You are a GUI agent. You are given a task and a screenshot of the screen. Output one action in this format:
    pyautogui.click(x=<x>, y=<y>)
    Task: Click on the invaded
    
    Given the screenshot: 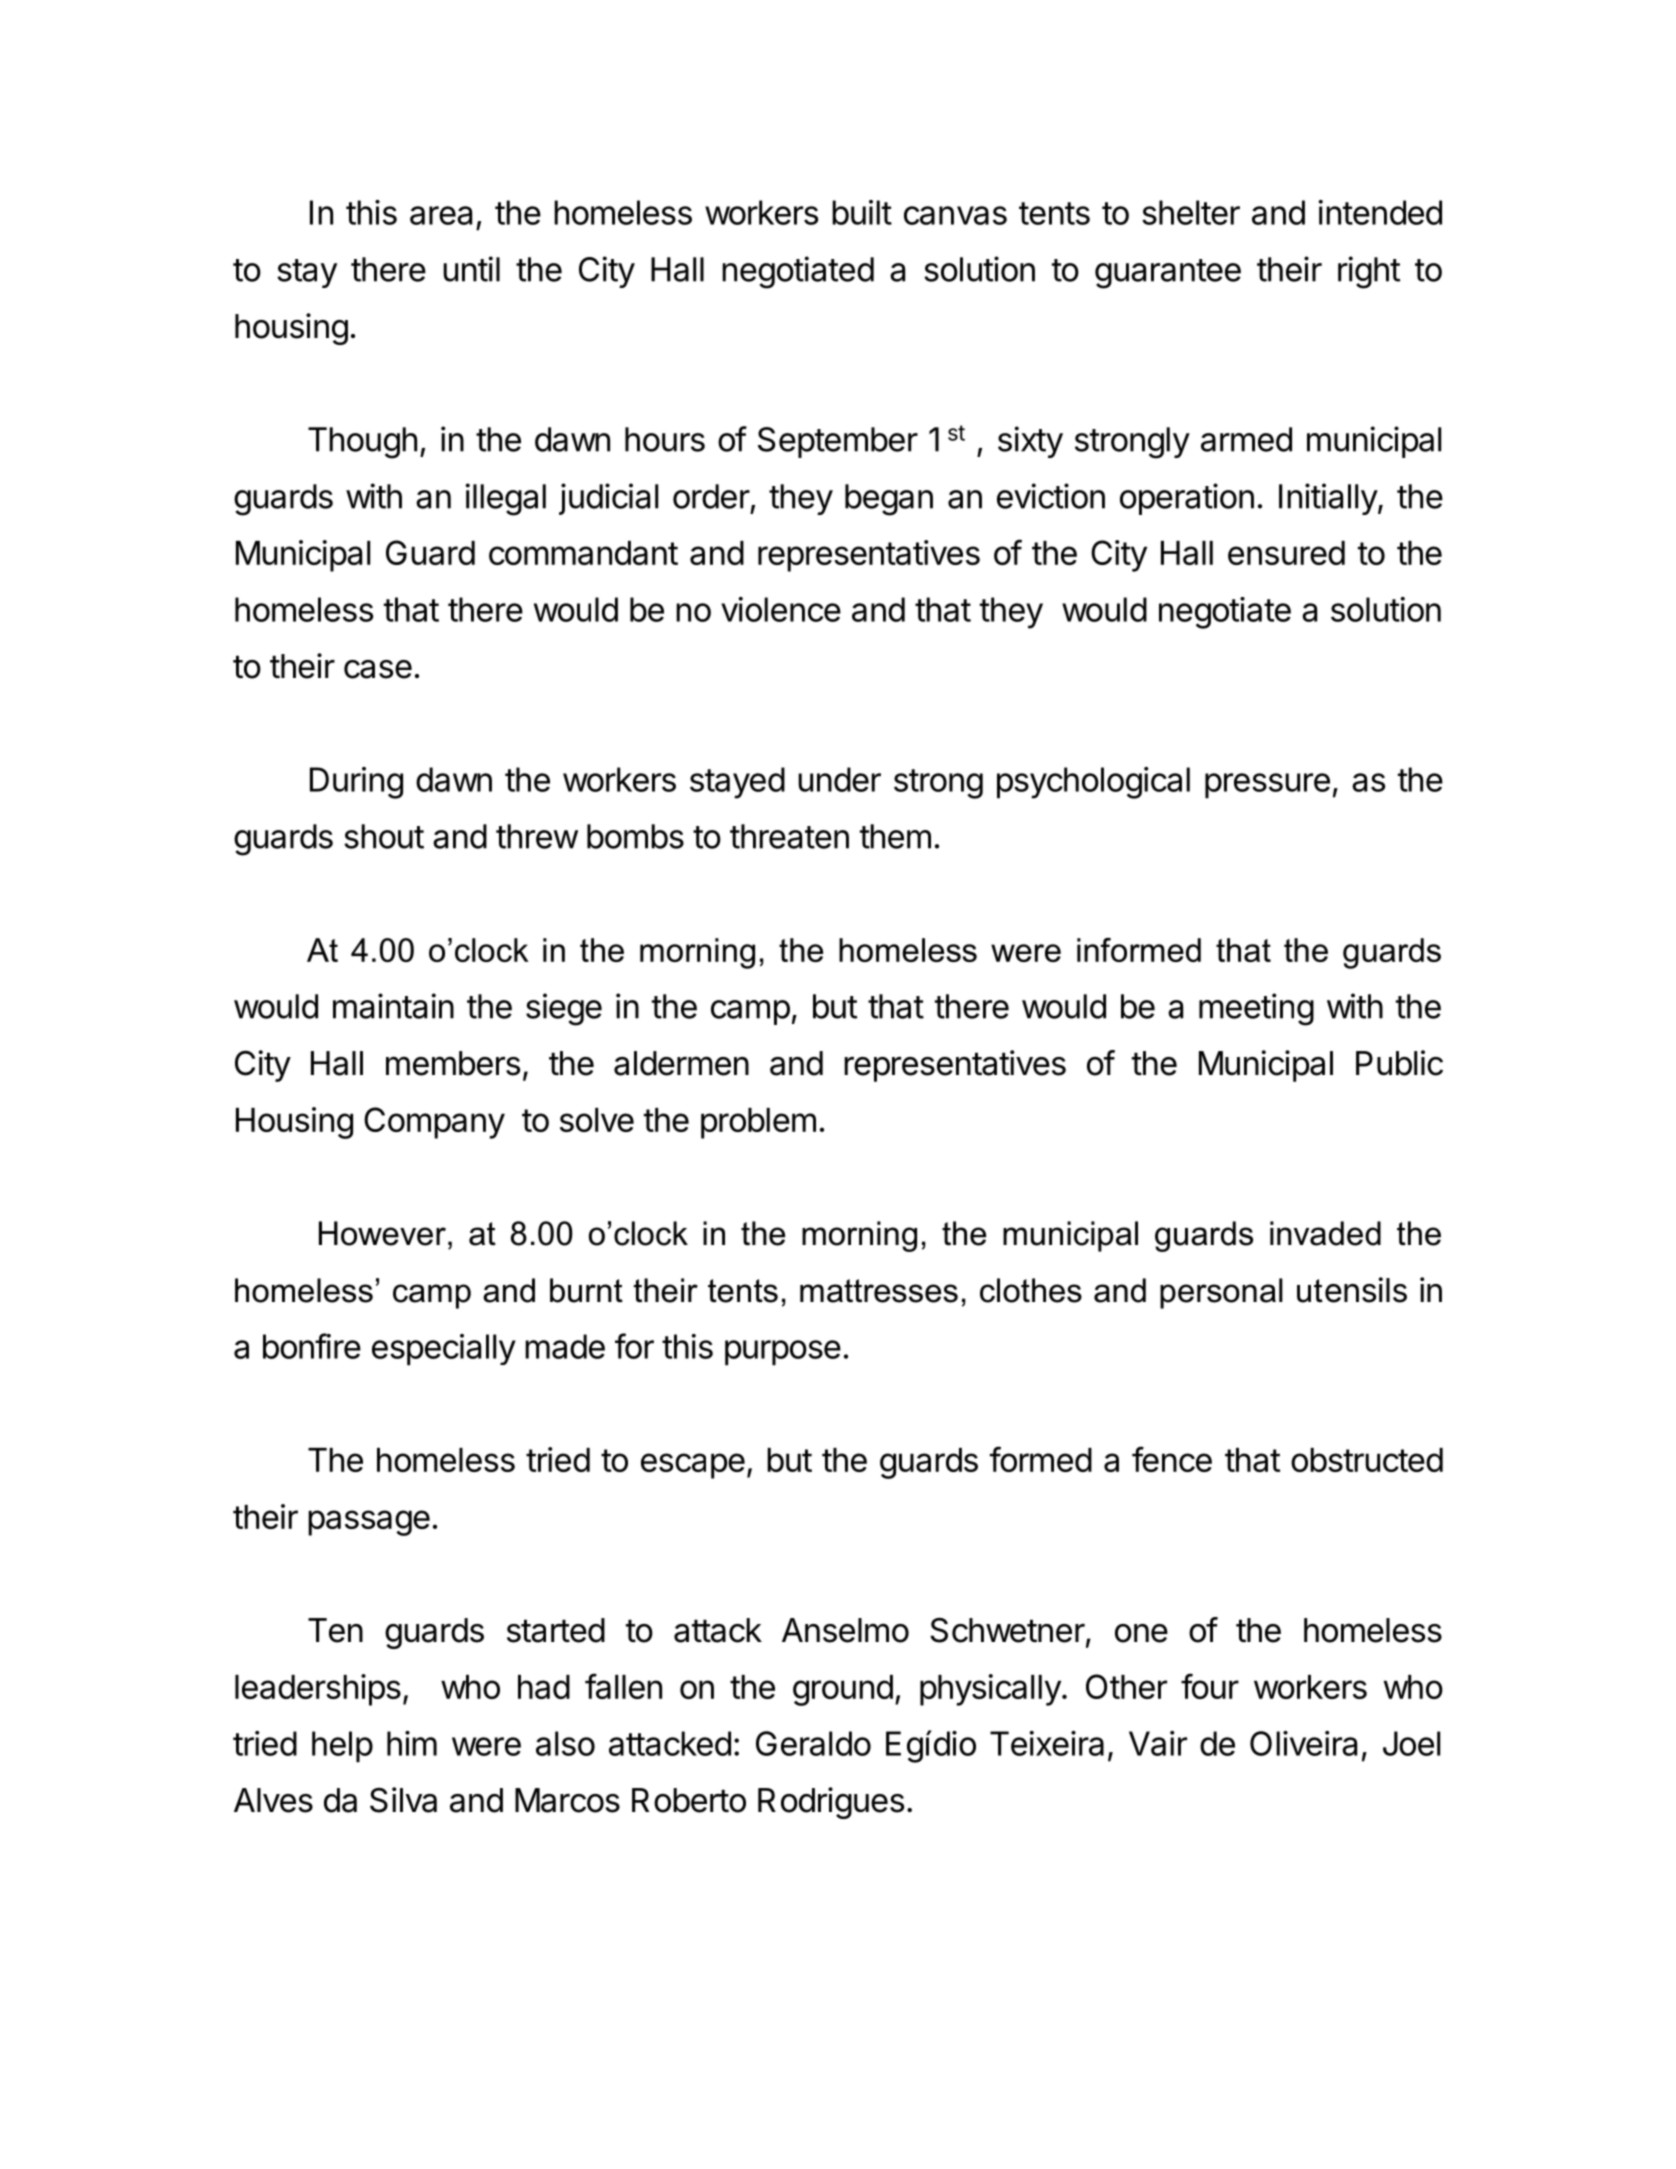 What is the action you would take?
    pyautogui.click(x=1325, y=1233)
